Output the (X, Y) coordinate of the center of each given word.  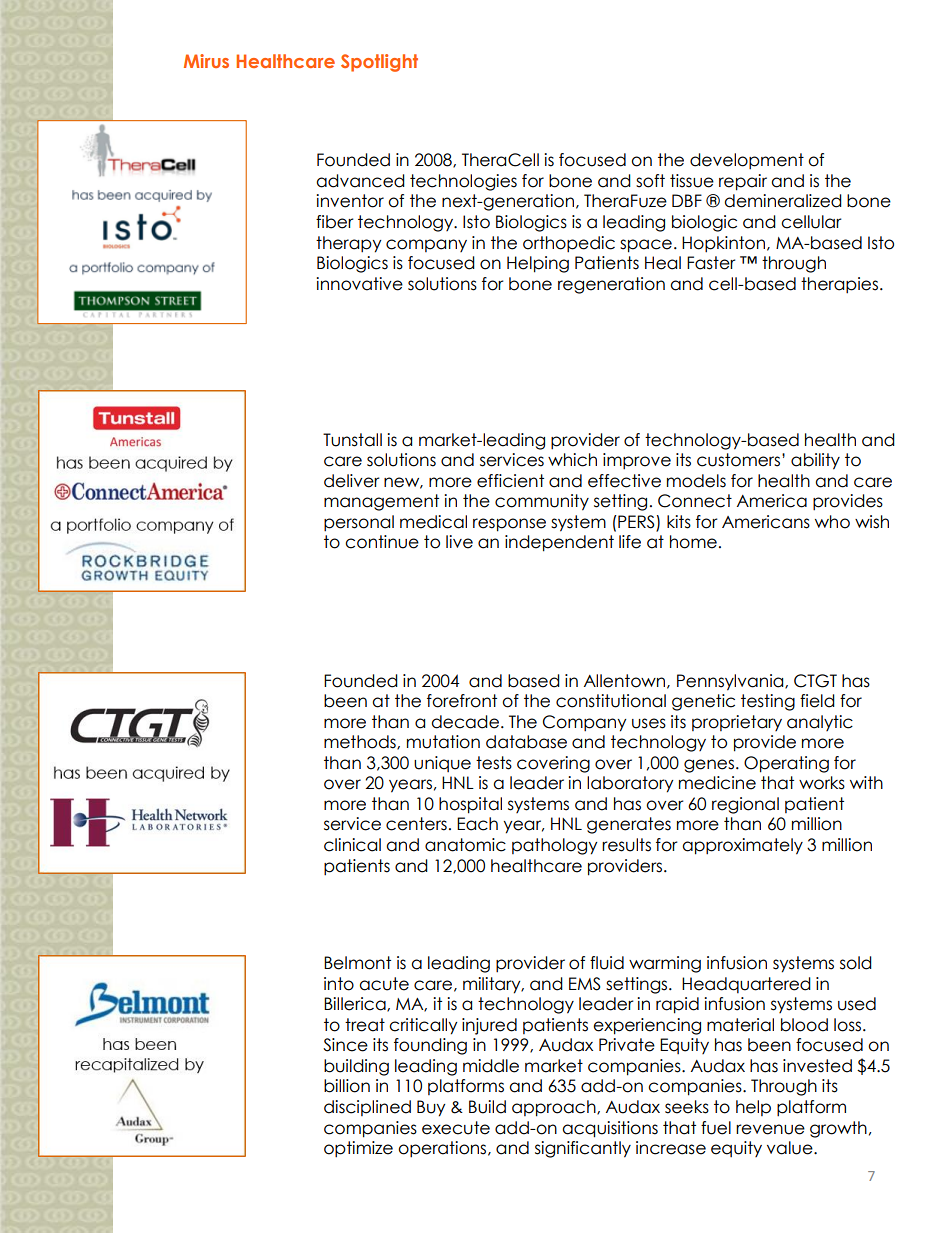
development (747, 161)
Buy (431, 1108)
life (630, 542)
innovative (359, 284)
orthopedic (569, 244)
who (832, 522)
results (626, 845)
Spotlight (379, 63)
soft (650, 181)
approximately (742, 846)
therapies (841, 285)
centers (416, 824)
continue (382, 542)
